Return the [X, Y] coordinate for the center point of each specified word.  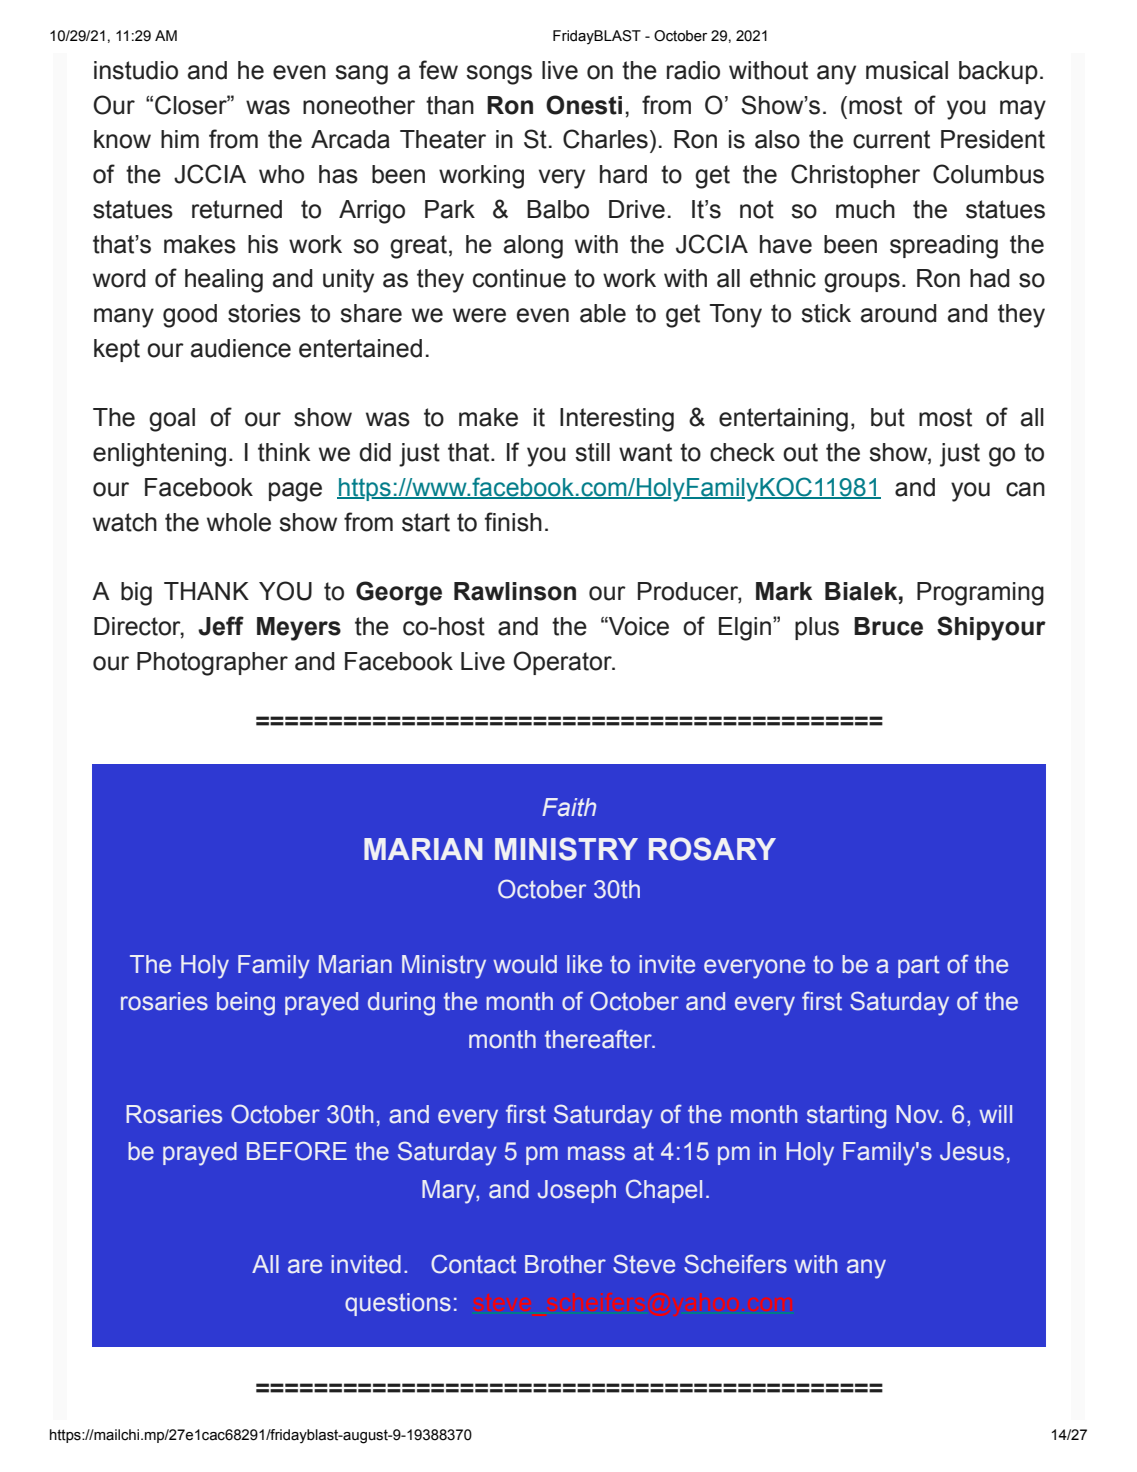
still [592, 452]
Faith [569, 807]
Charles [605, 139]
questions [398, 1304]
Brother [565, 1264]
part [919, 966]
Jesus [972, 1151]
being [246, 1004]
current [891, 139]
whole [239, 522]
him [180, 139]
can [1025, 489]
